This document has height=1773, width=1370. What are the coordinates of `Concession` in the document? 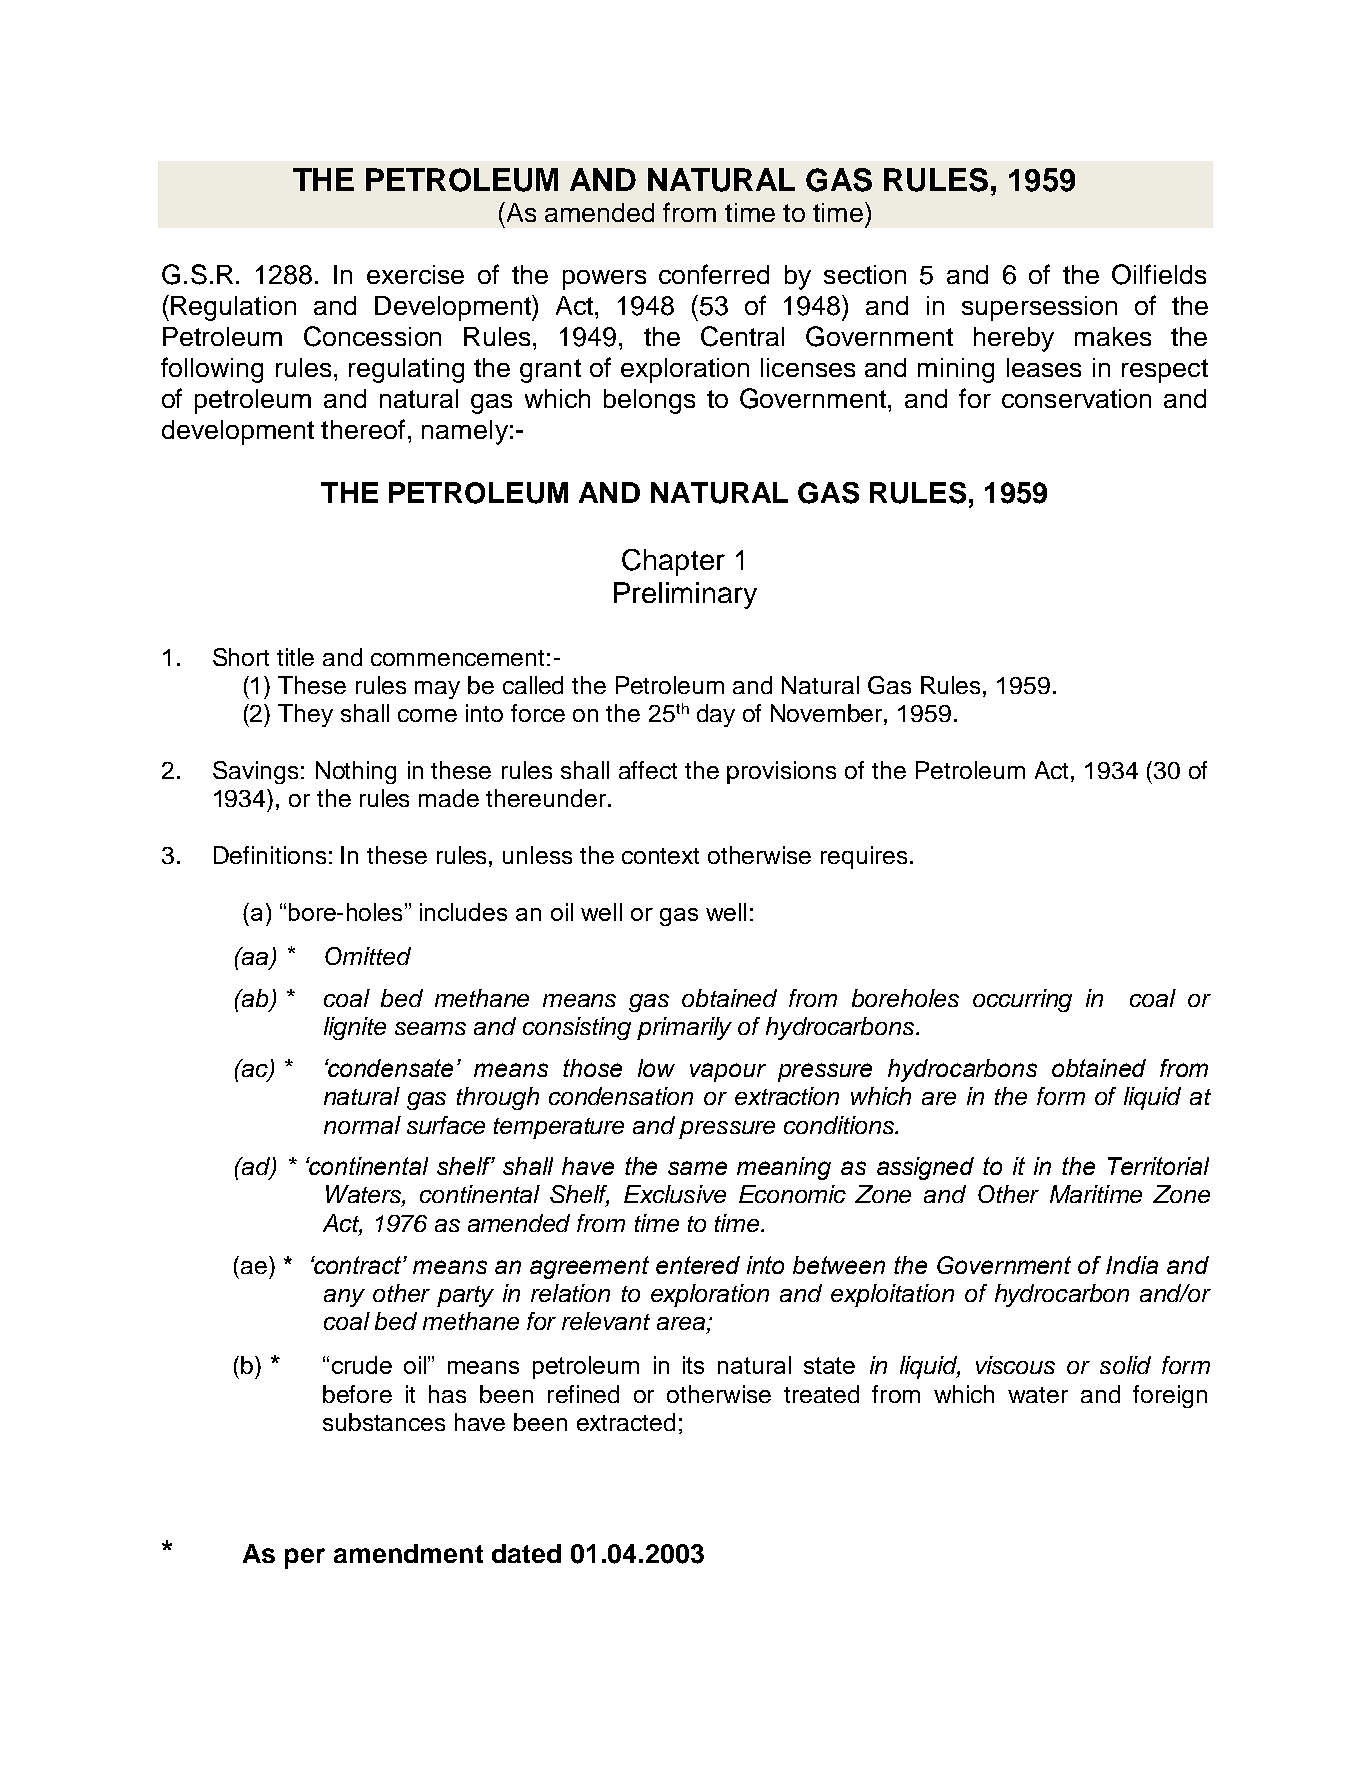 It's located at (372, 336).
